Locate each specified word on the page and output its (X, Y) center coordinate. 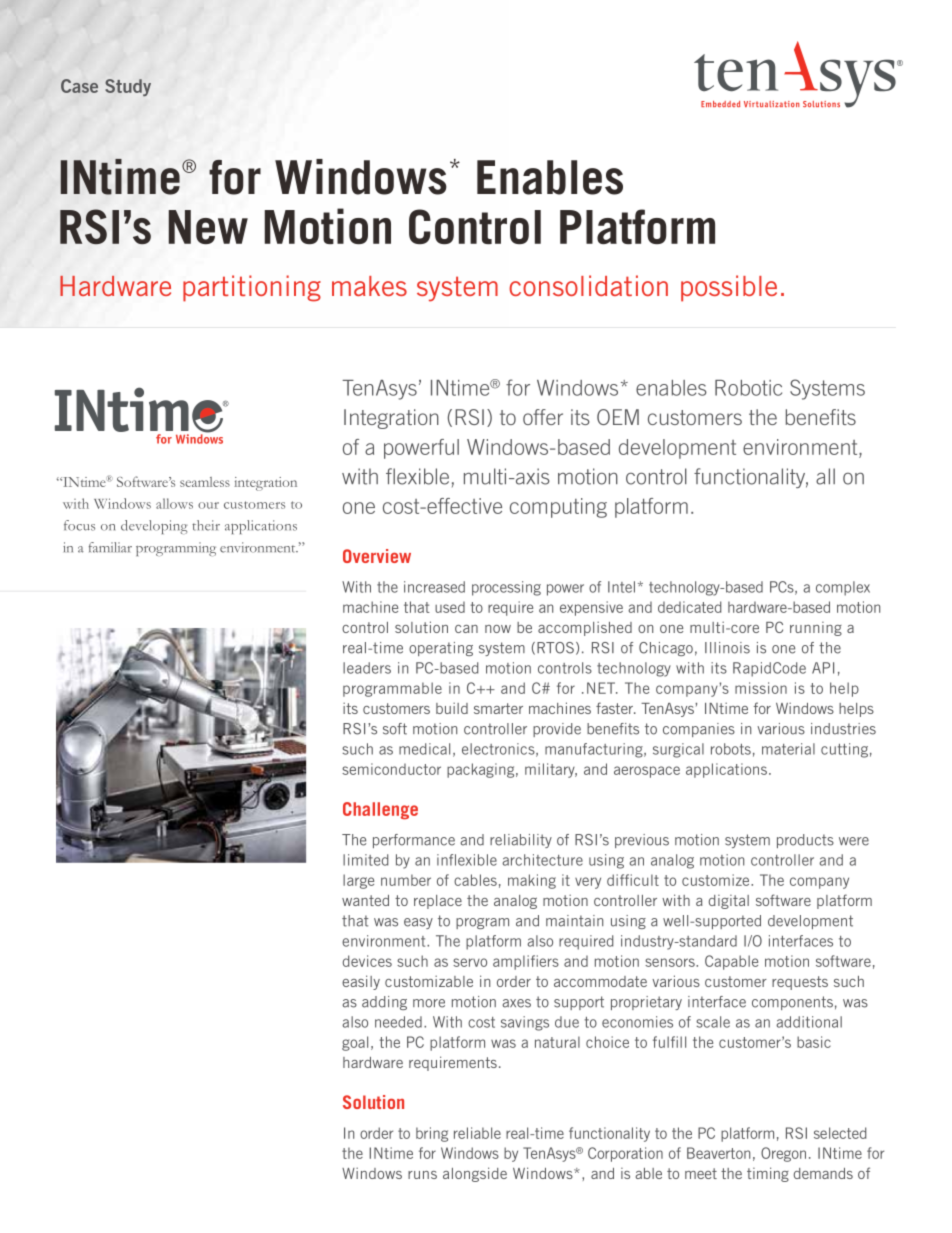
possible (729, 288)
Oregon (783, 1154)
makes (369, 286)
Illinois (727, 648)
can (466, 629)
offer (543, 417)
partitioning (252, 288)
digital (729, 902)
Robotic (748, 388)
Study (128, 87)
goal (355, 1043)
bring (432, 1134)
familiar (110, 547)
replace (438, 902)
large (358, 881)
